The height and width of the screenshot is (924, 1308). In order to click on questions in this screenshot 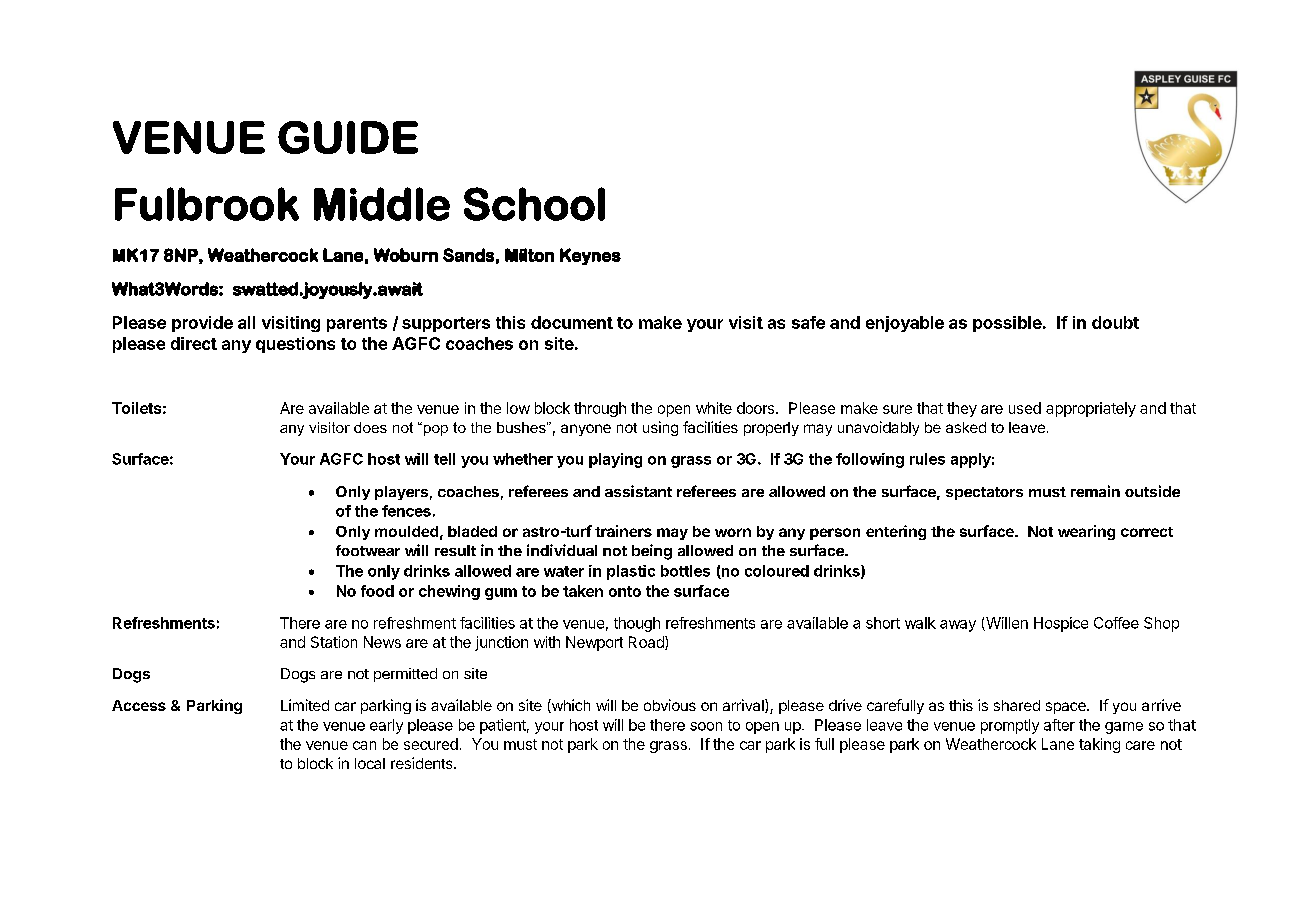, I will do `click(295, 345)`.
